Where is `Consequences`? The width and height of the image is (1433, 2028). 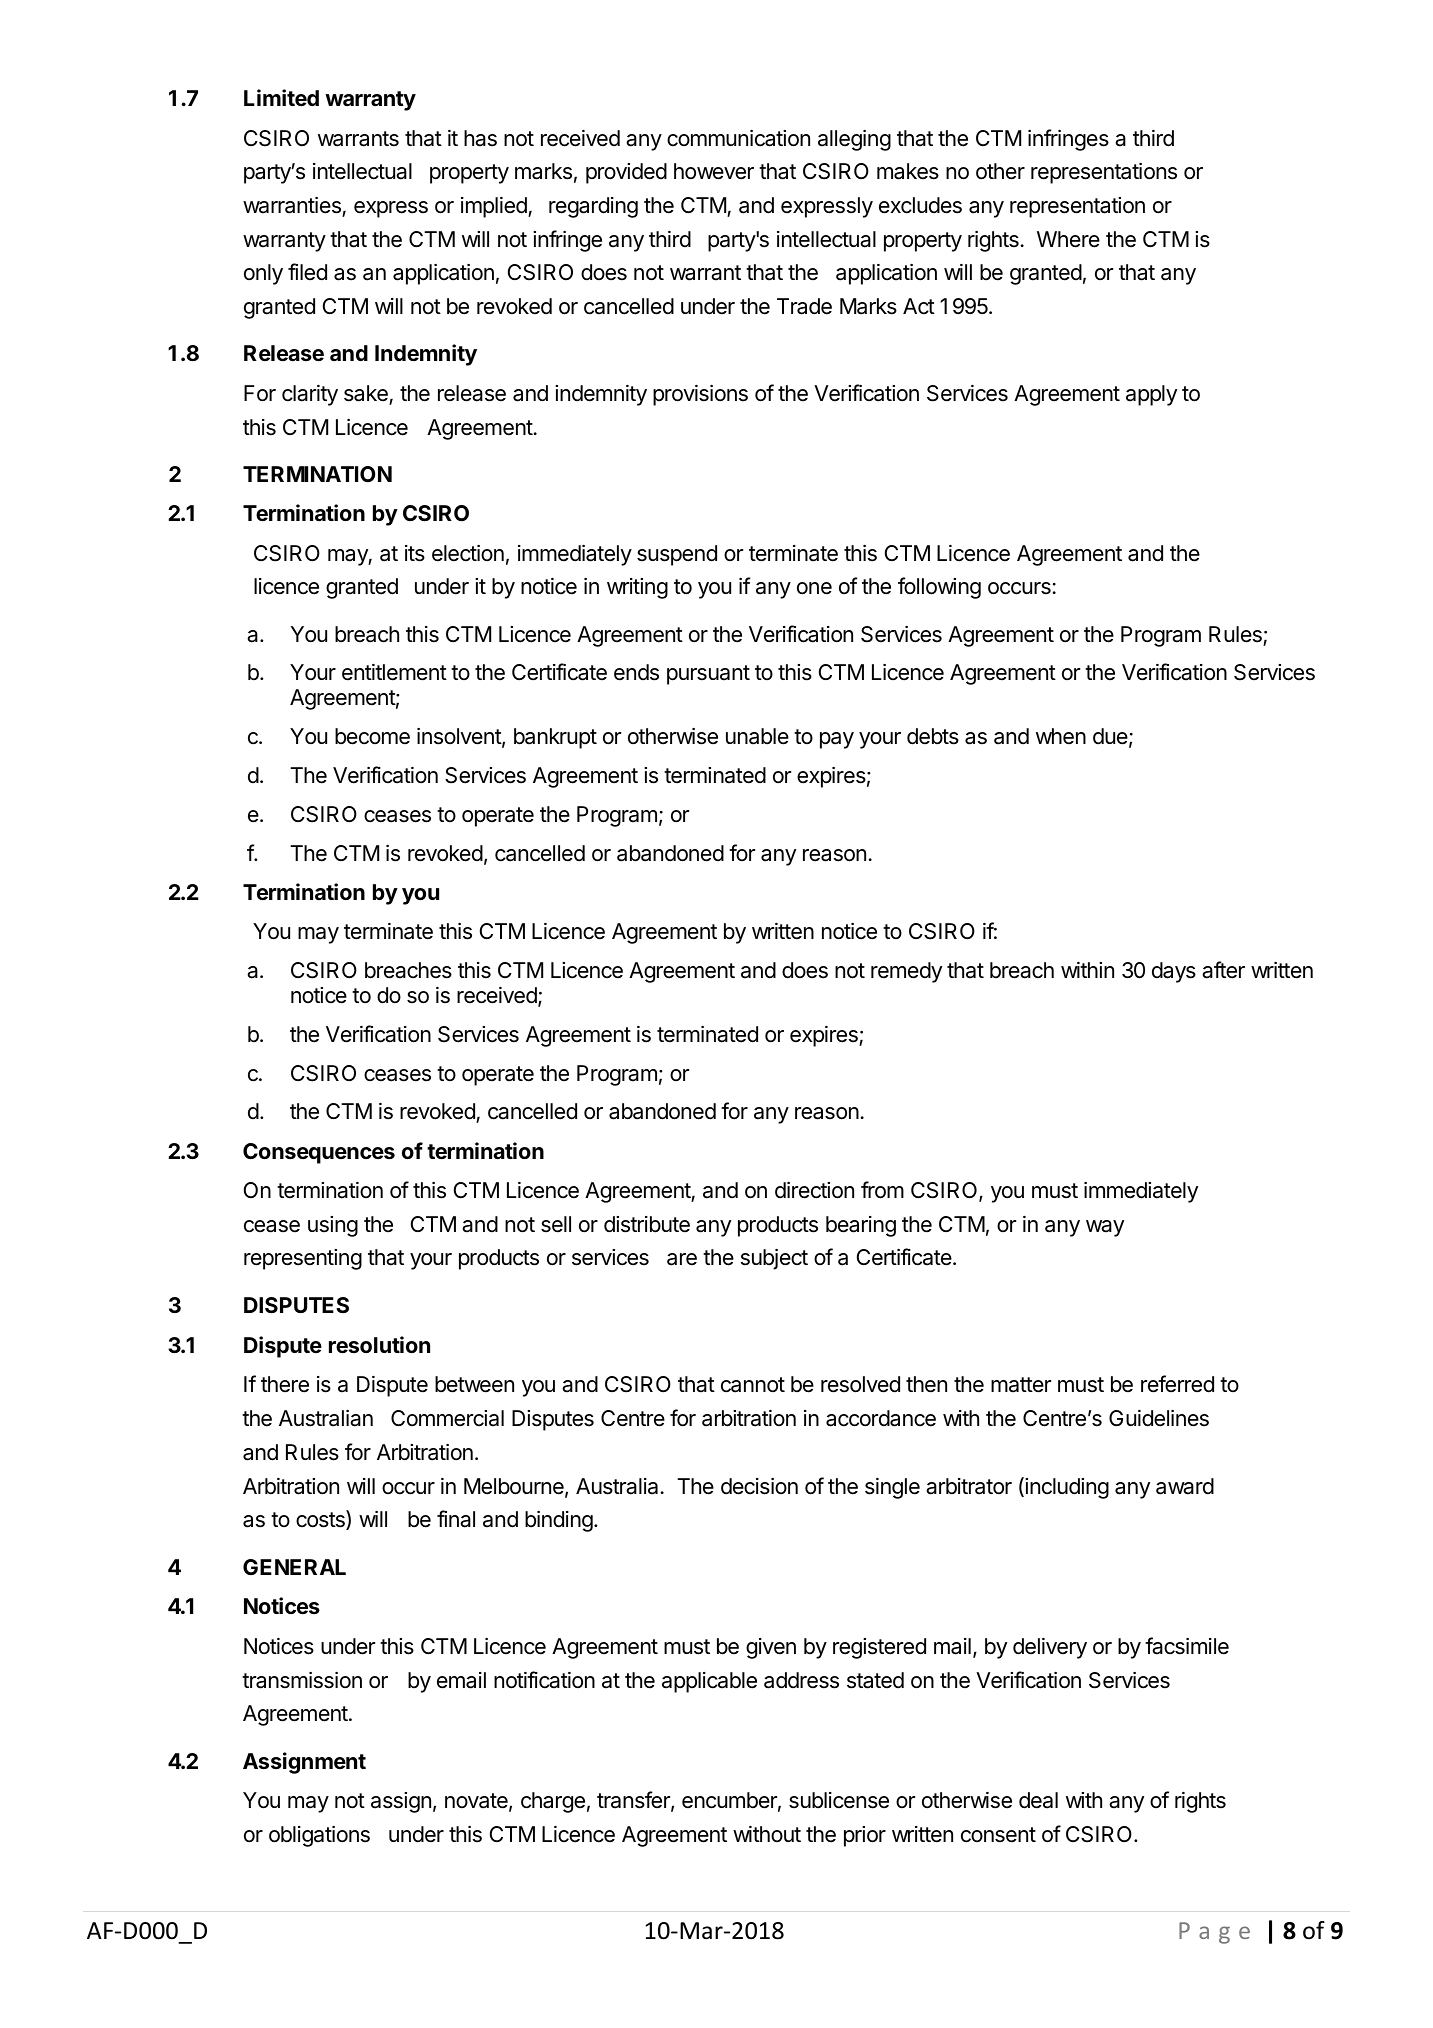
Consequences is located at coordinates (319, 1153).
